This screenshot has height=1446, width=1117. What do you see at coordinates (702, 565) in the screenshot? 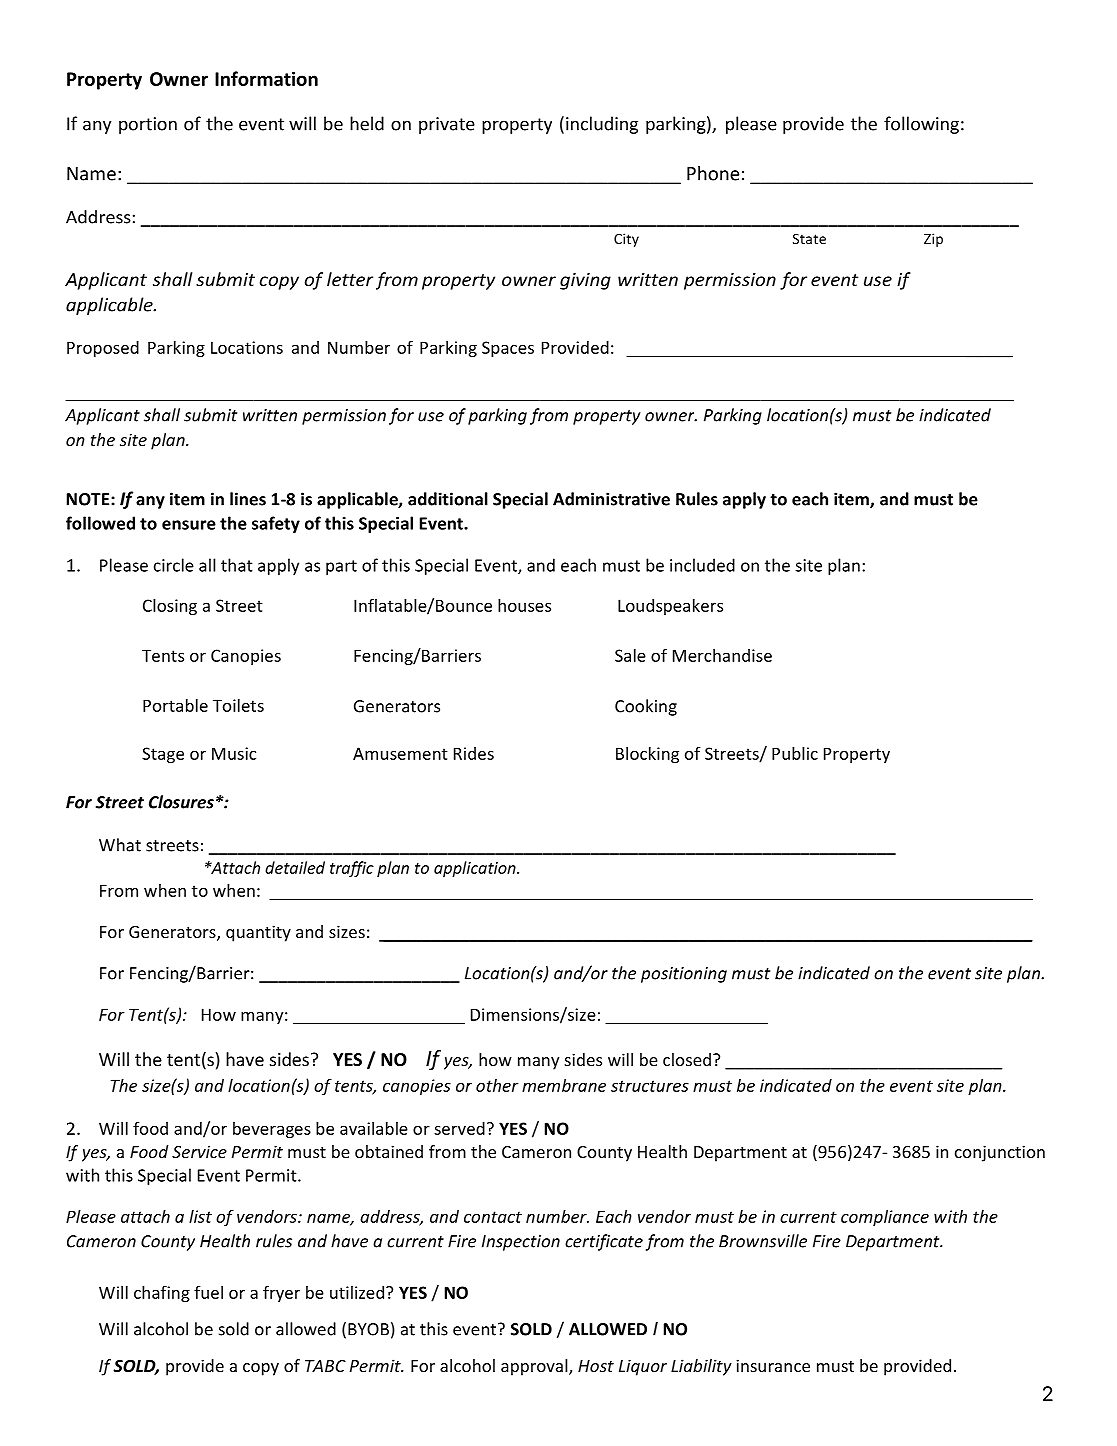
I see `included` at bounding box center [702, 565].
